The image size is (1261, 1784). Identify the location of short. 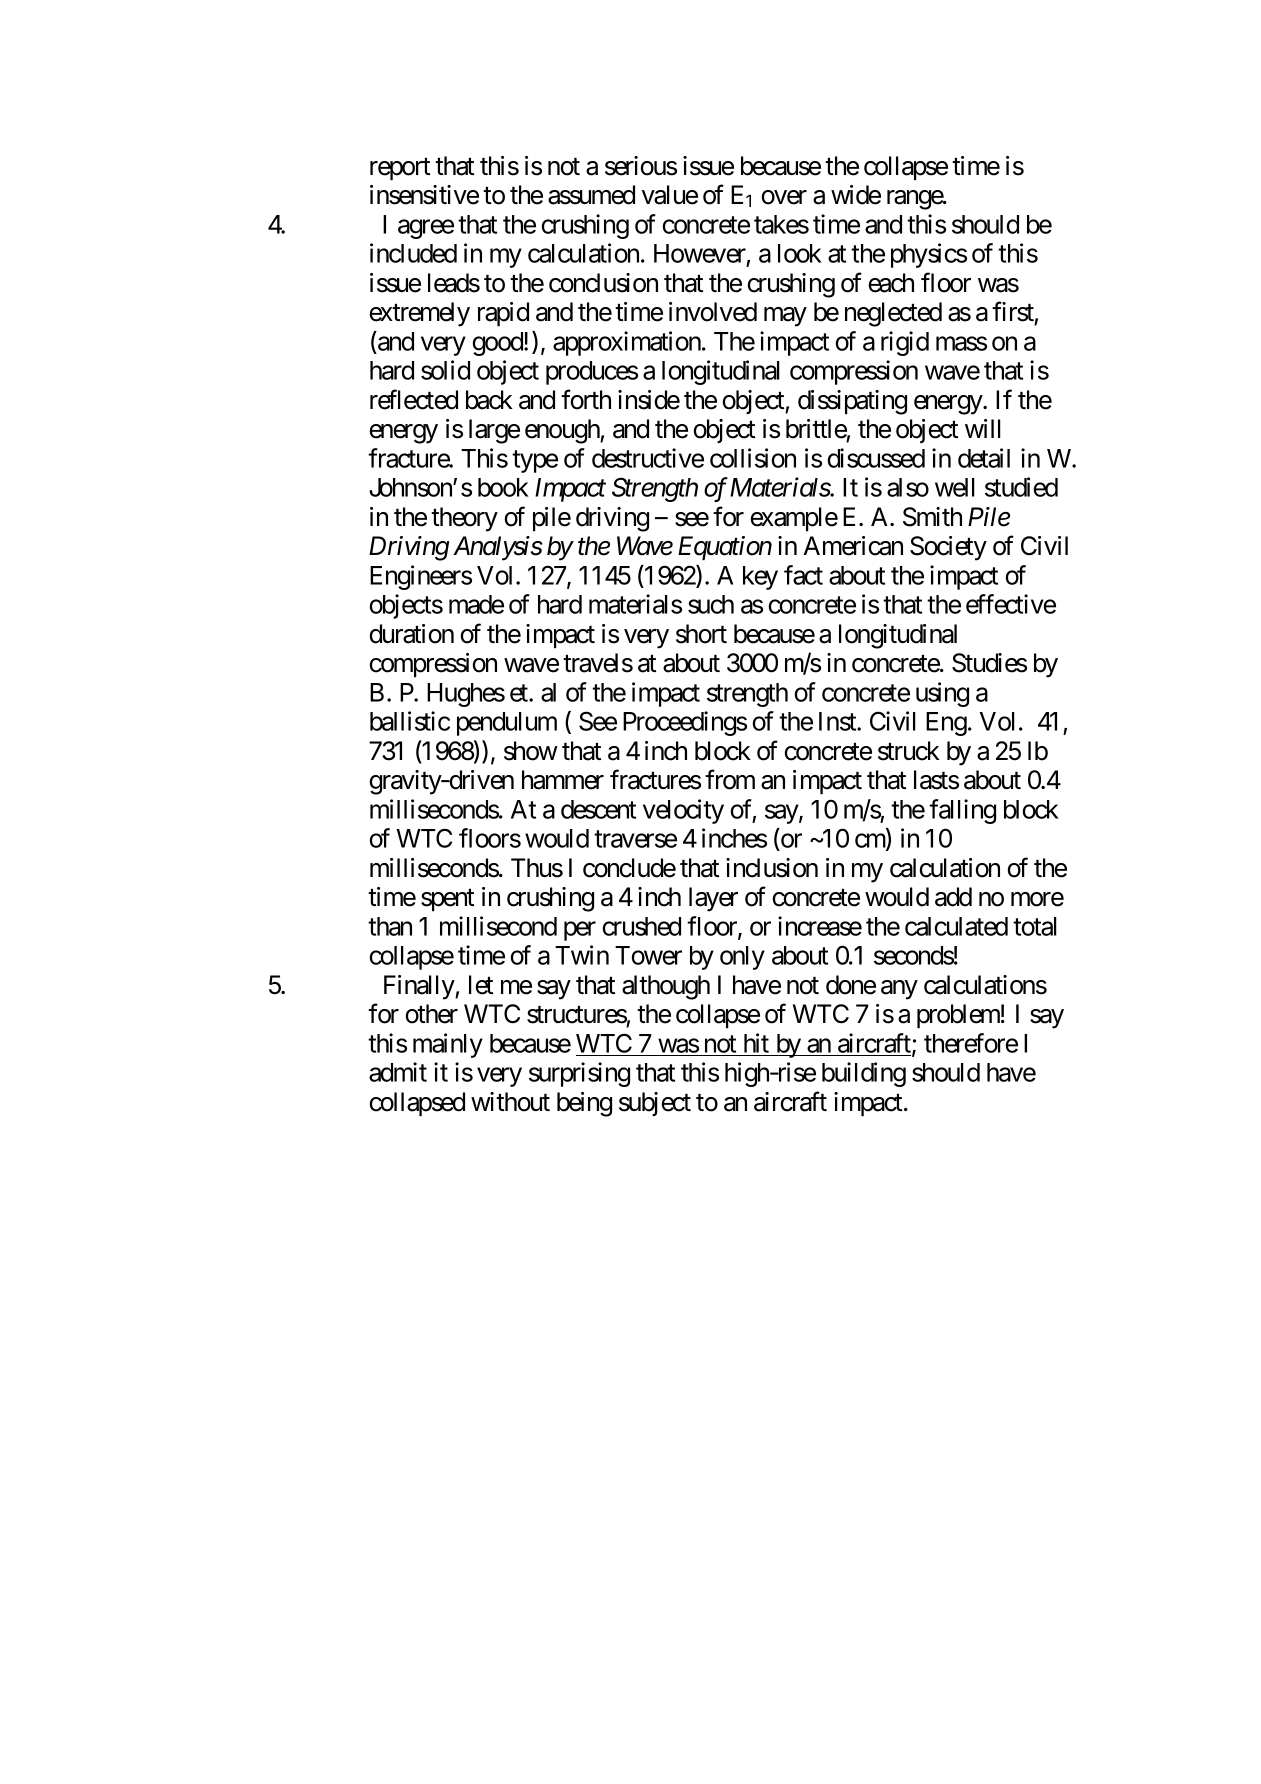
(701, 634).
